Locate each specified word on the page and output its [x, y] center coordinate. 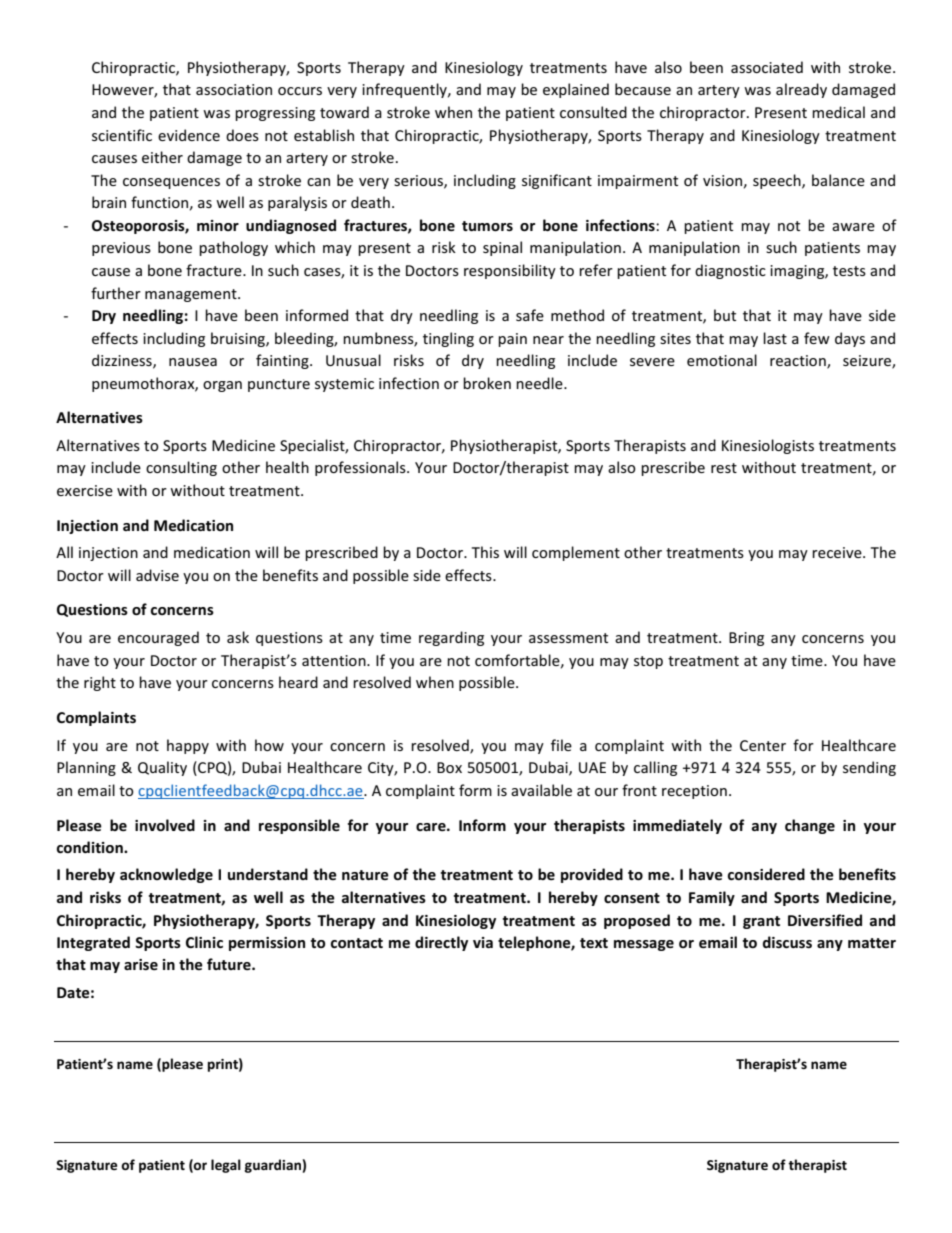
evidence [189, 135]
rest [724, 468]
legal [226, 1166]
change [810, 826]
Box [449, 767]
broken [487, 383]
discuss [787, 942]
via [483, 942]
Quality [162, 768]
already [801, 90]
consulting [181, 468]
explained [576, 90]
